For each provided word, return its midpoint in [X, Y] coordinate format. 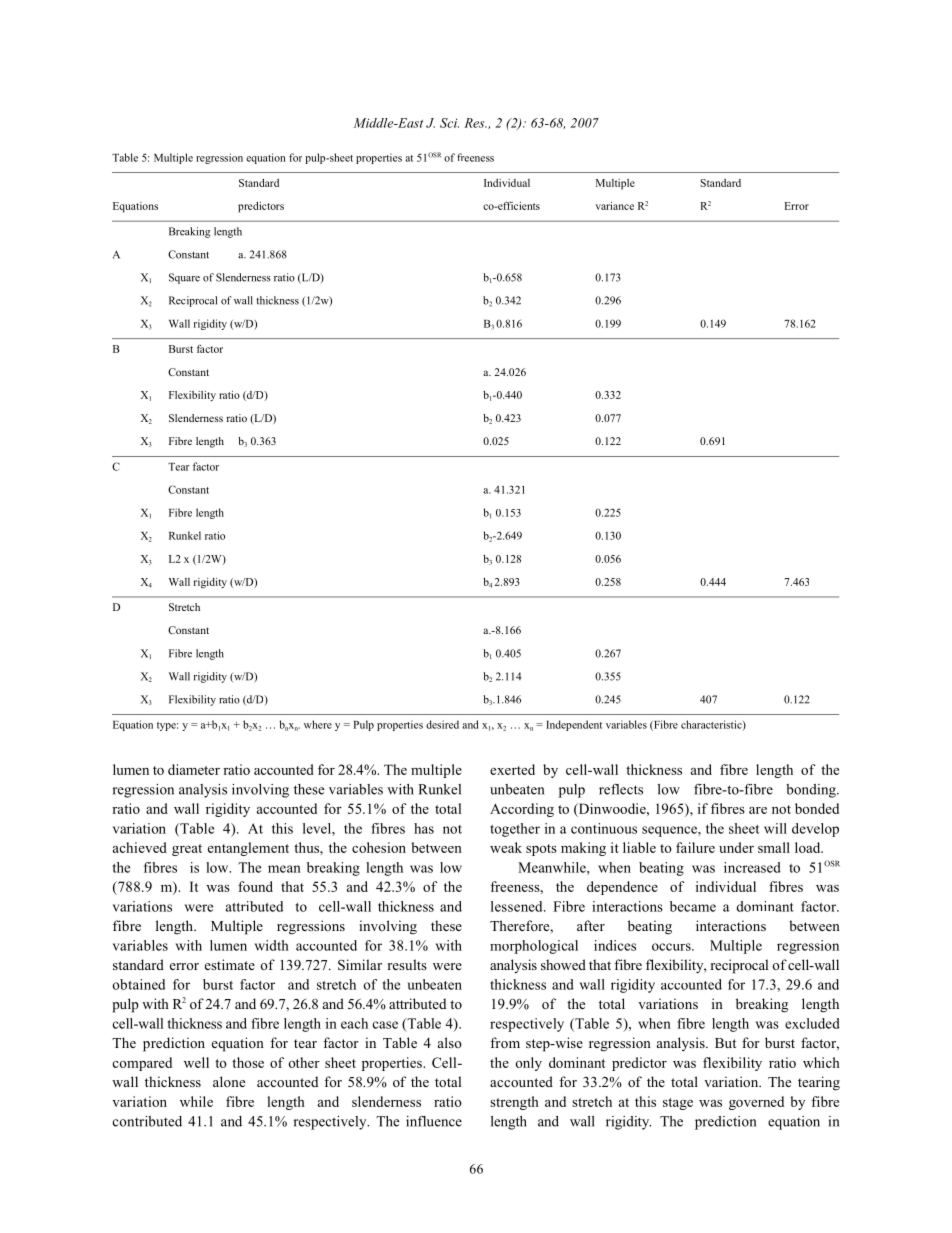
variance [614, 206]
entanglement [248, 849]
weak [506, 847]
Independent [574, 725]
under [736, 847]
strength [514, 1103]
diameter [194, 769]
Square [184, 278]
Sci [449, 123]
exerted [512, 769]
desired [442, 724]
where [318, 724]
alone [229, 1081]
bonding [812, 791]
